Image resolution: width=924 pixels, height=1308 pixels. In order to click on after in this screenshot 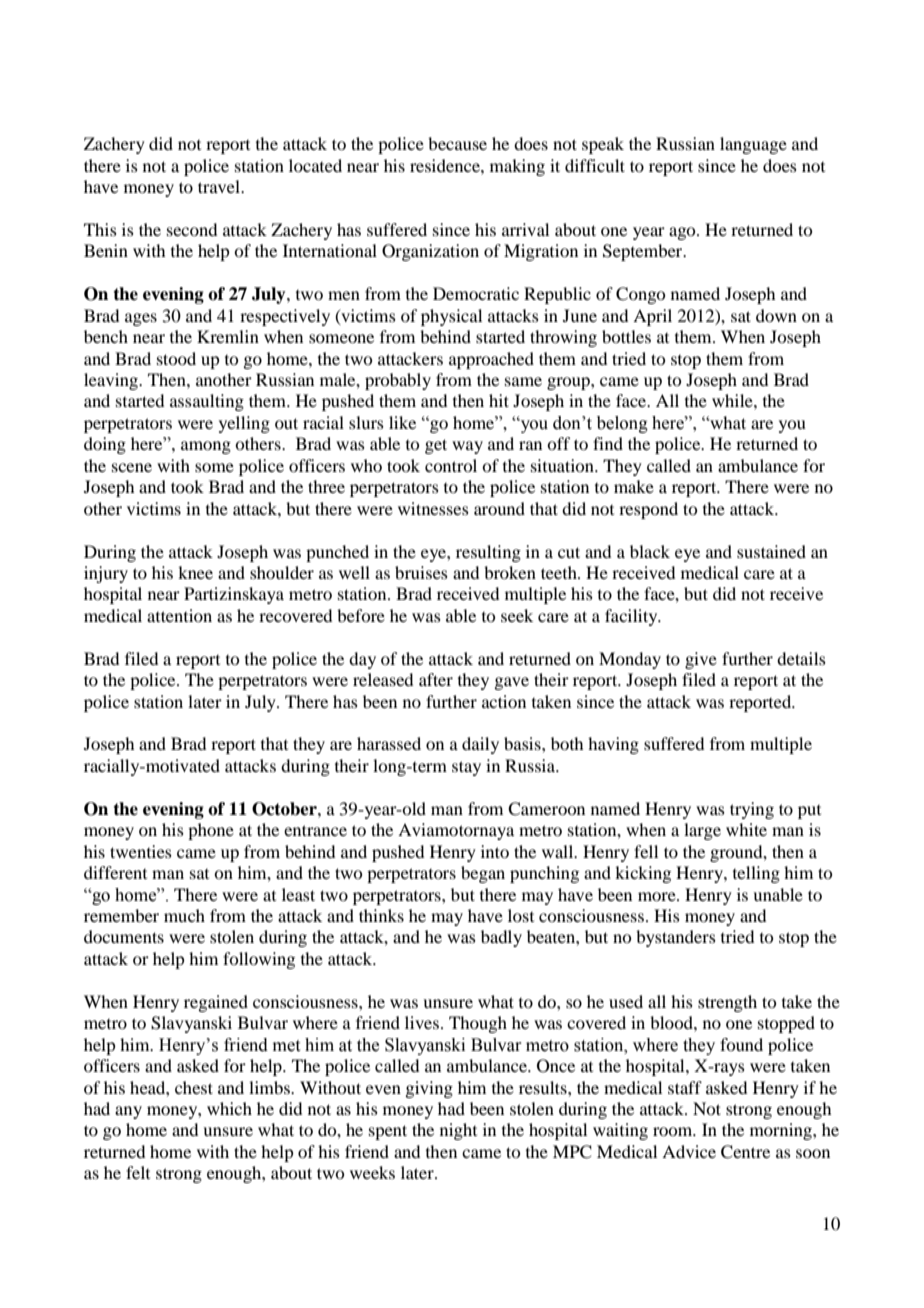, I will do `click(436, 679)`.
